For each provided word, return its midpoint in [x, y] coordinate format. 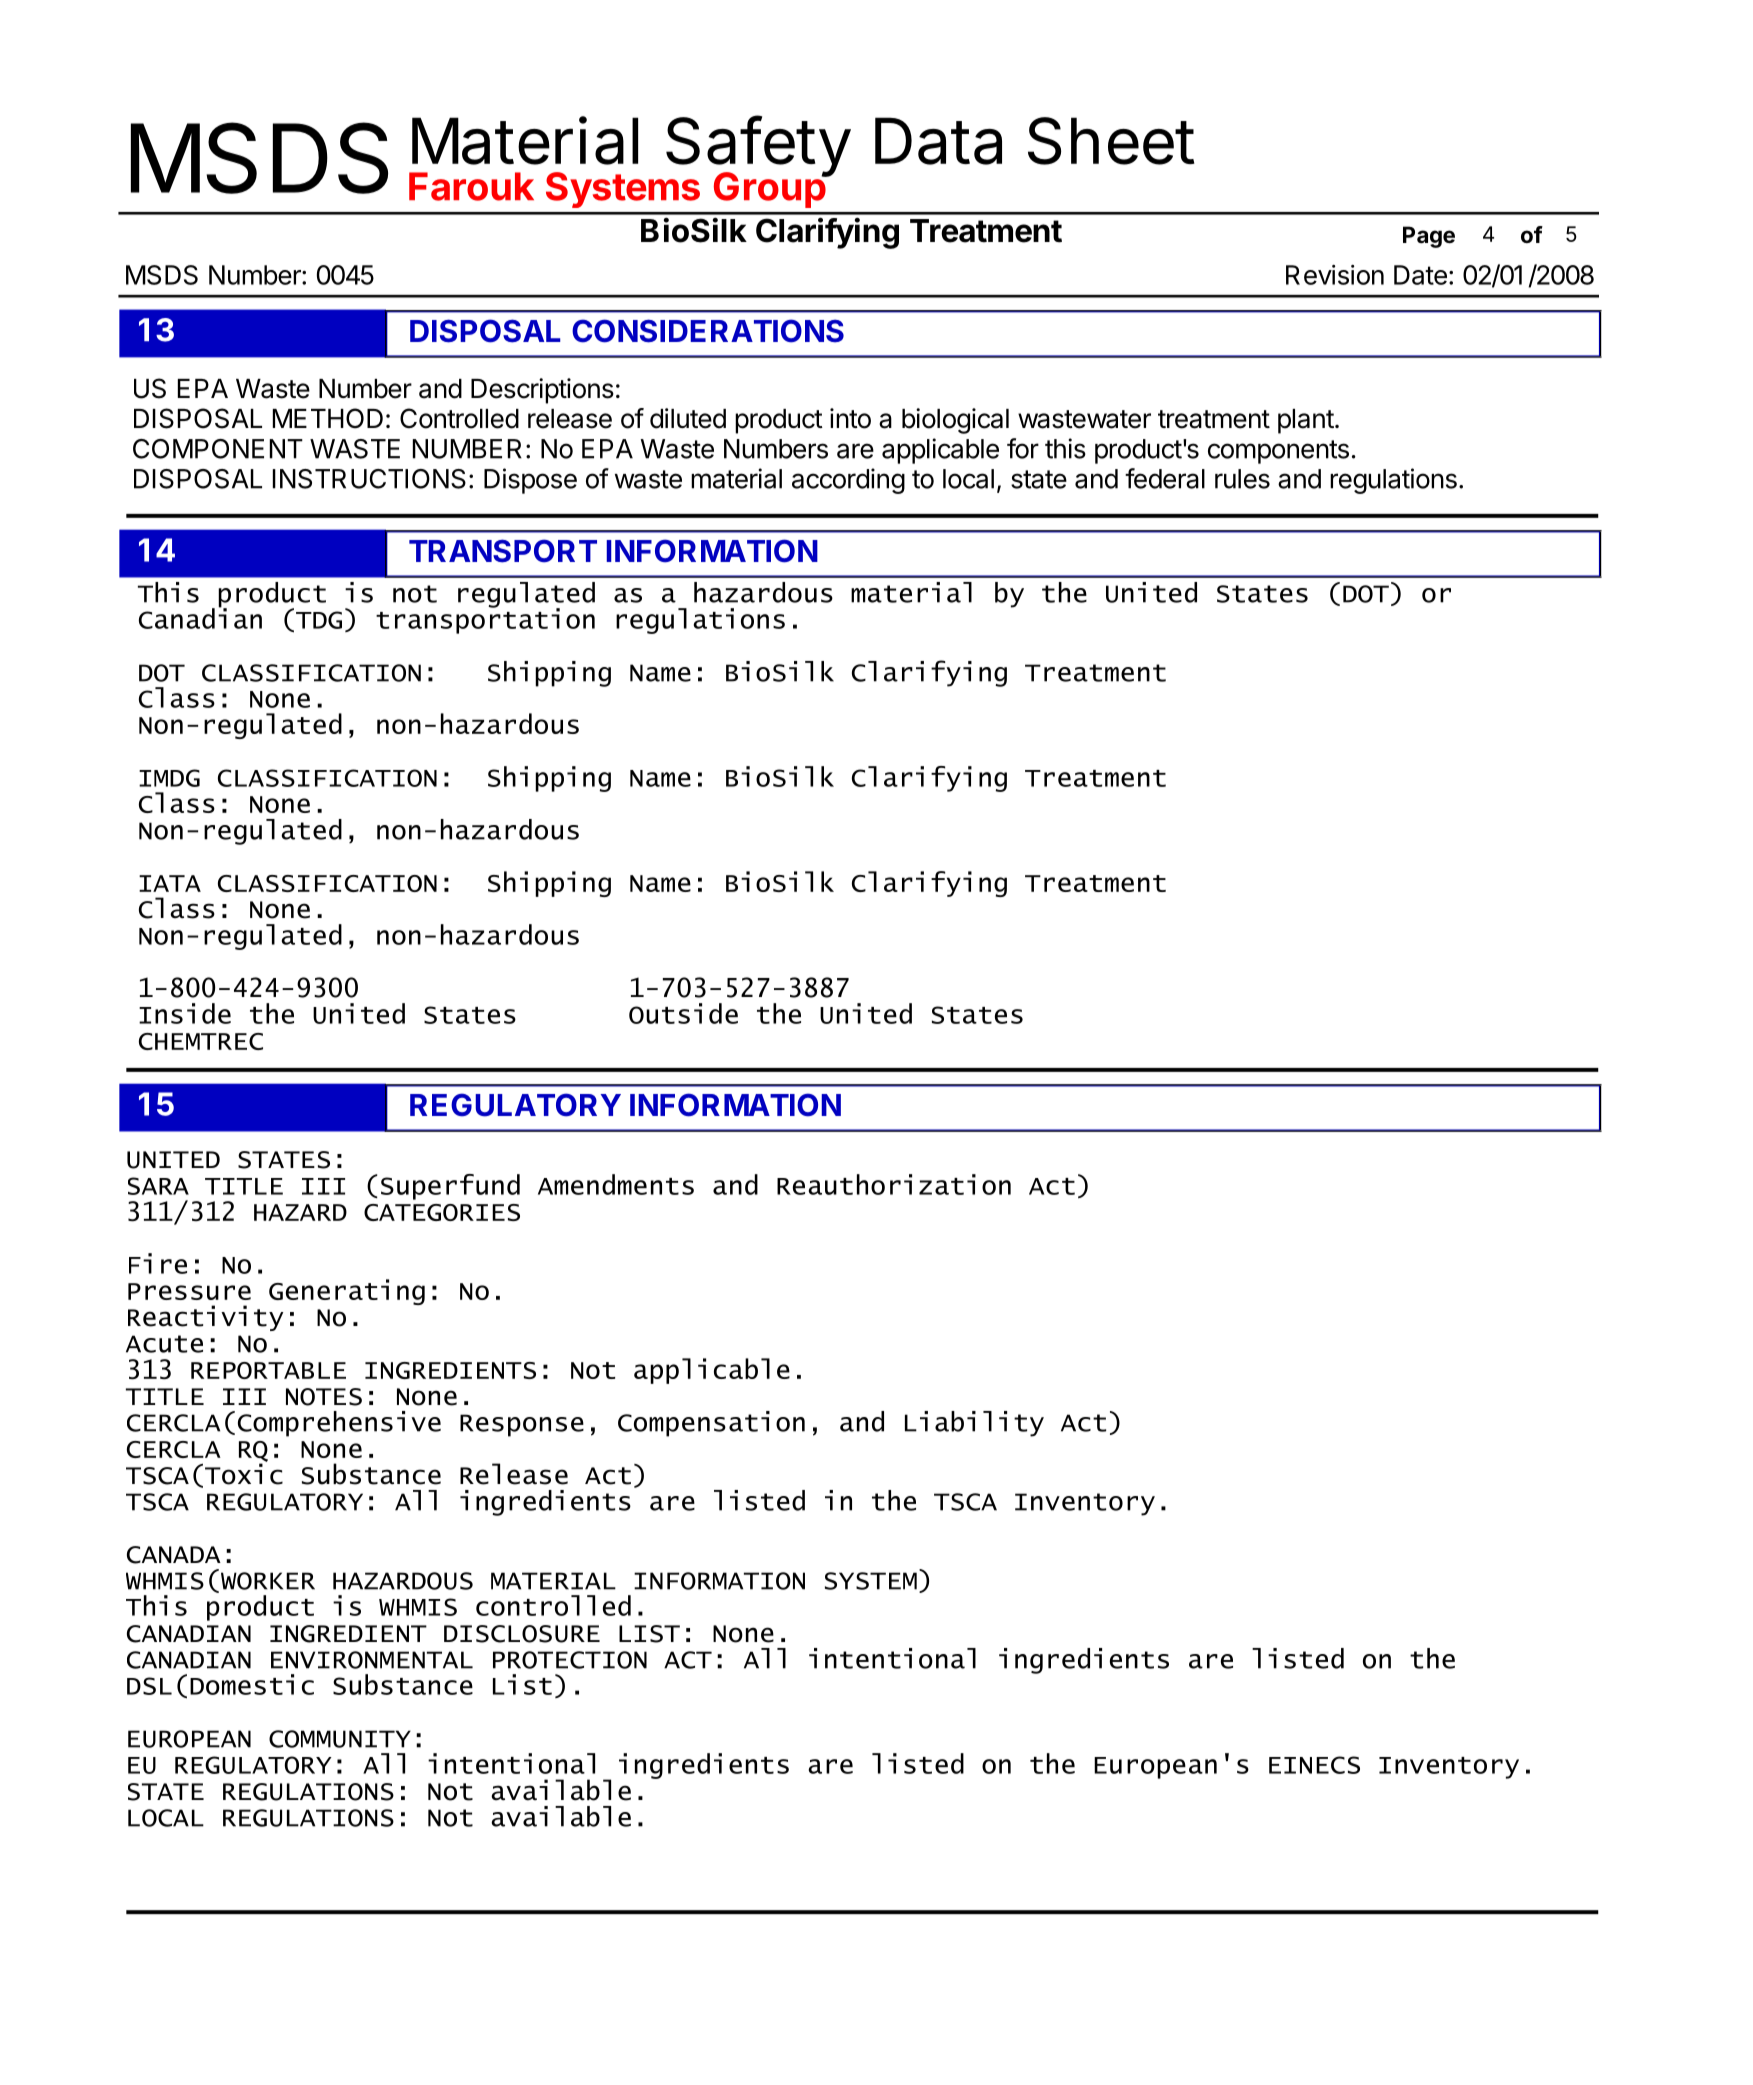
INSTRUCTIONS [369, 479]
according [848, 481]
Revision [1335, 275]
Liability [974, 1424]
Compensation [711, 1424]
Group [770, 189]
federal [1165, 478]
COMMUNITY [340, 1739]
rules [1242, 479]
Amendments [616, 1184]
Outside [683, 1013]
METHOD [328, 418]
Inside [185, 1013]
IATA [170, 883]
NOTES [324, 1397]
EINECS [1314, 1765]
